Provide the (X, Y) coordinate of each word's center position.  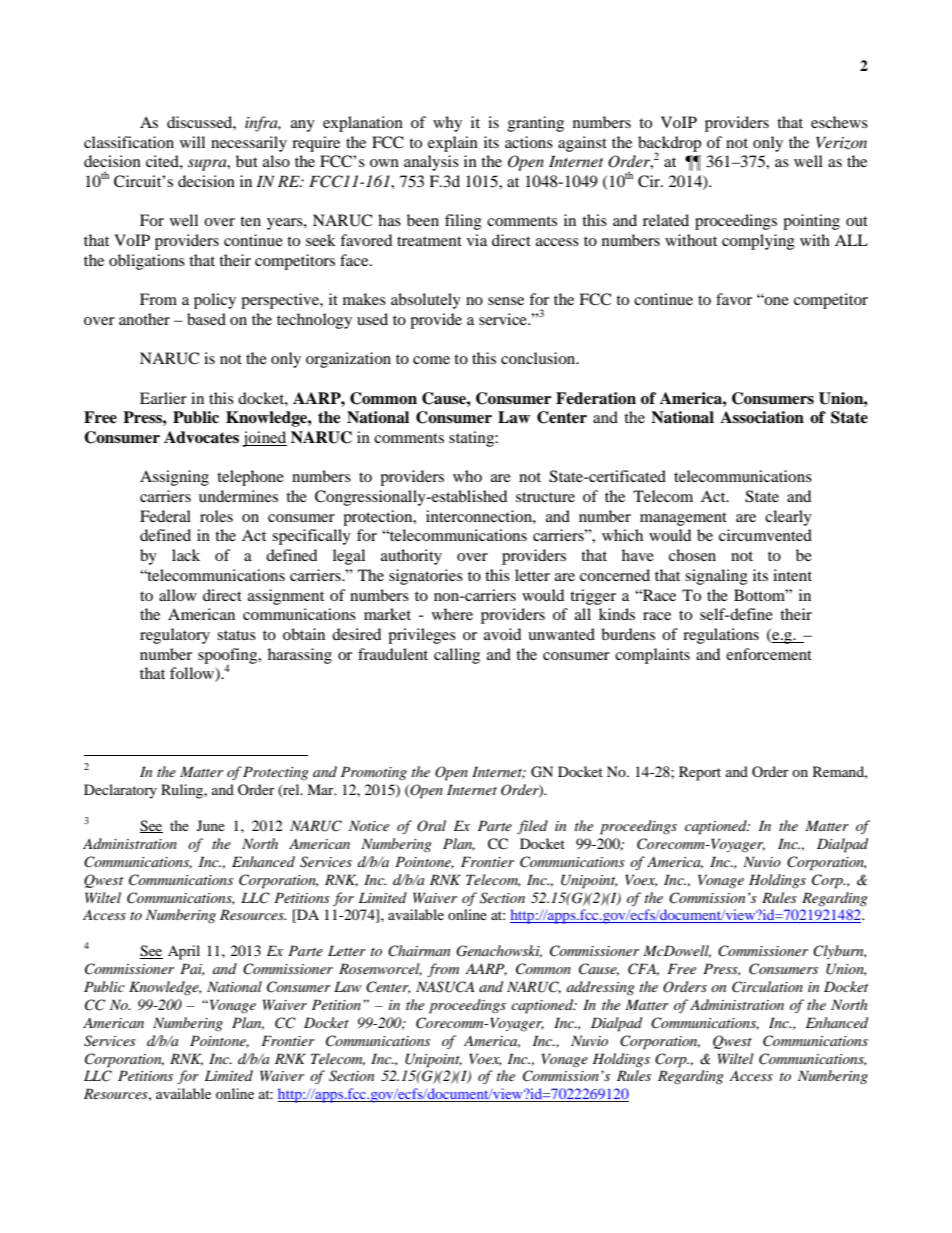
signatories (426, 577)
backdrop (669, 145)
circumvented (765, 535)
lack (186, 555)
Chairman (419, 951)
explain (453, 144)
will (192, 142)
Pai (192, 969)
